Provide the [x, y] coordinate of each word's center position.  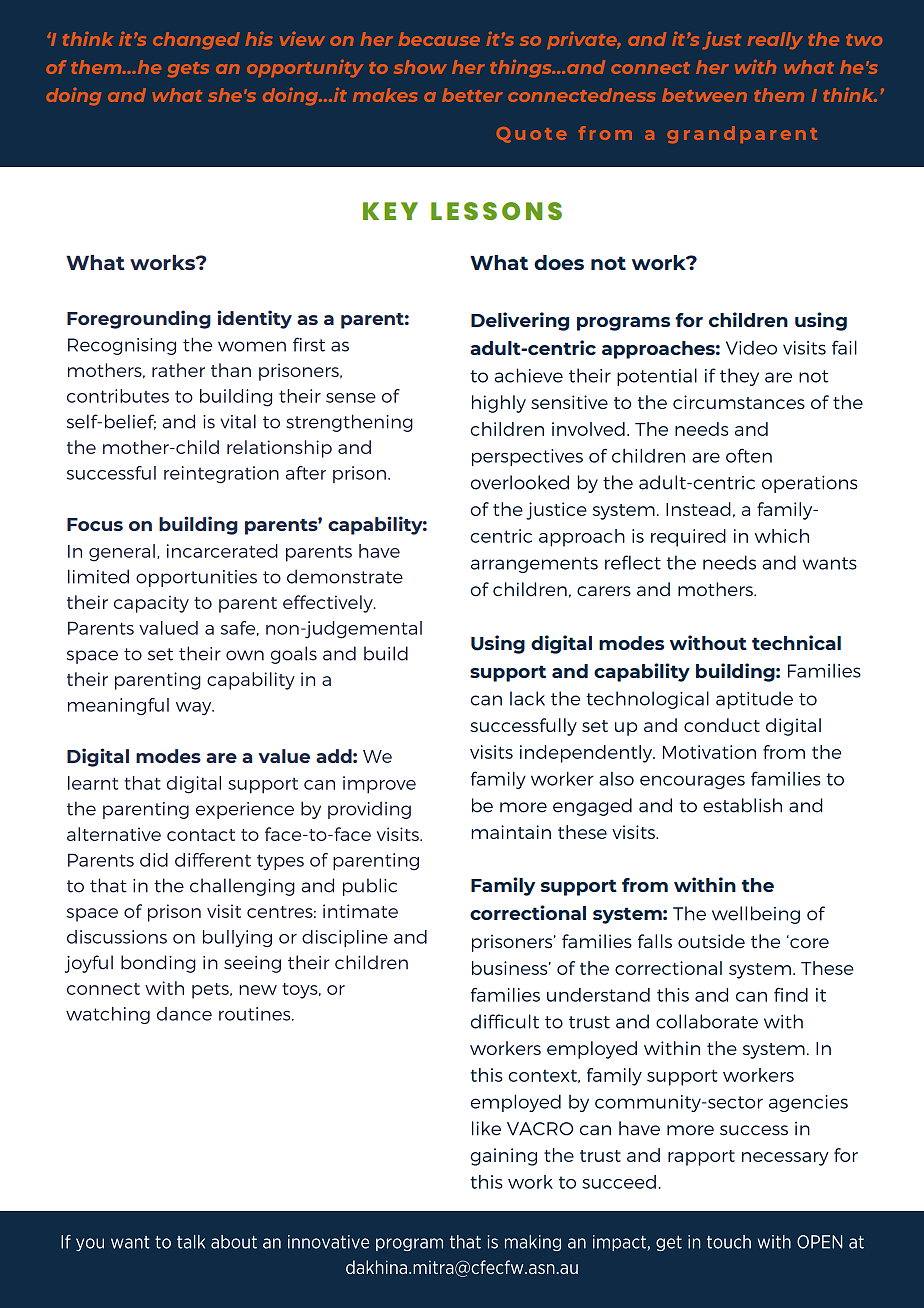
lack [527, 698]
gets [188, 69]
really [775, 40]
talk [191, 1242]
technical [796, 642]
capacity [151, 604]
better [472, 95]
